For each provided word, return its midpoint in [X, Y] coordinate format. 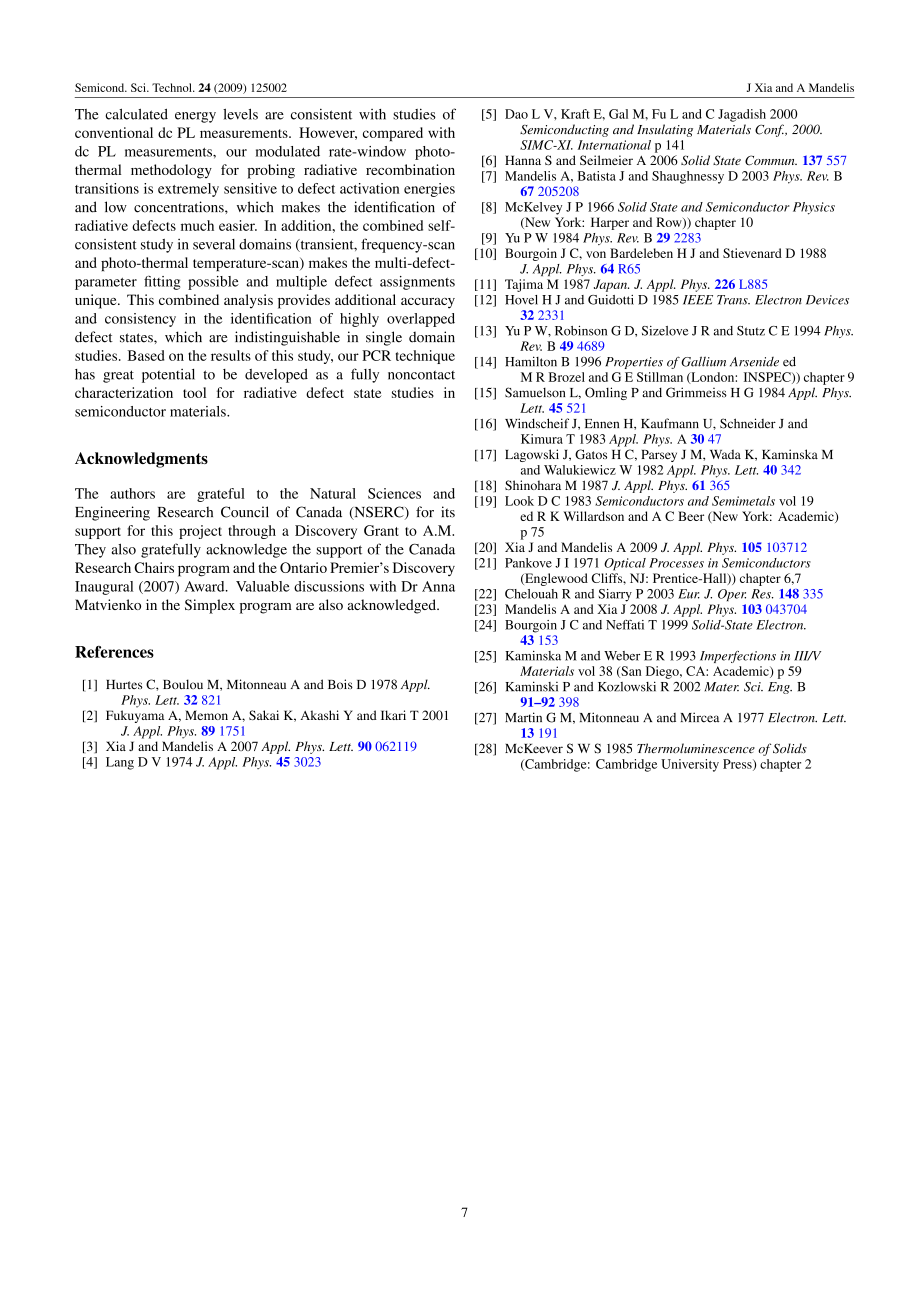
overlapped [421, 320]
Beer [691, 516]
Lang [120, 763]
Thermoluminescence [696, 748]
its [448, 512]
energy [195, 117]
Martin [523, 717]
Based [145, 355]
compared [393, 134]
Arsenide [754, 362]
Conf [770, 130]
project [200, 532]
